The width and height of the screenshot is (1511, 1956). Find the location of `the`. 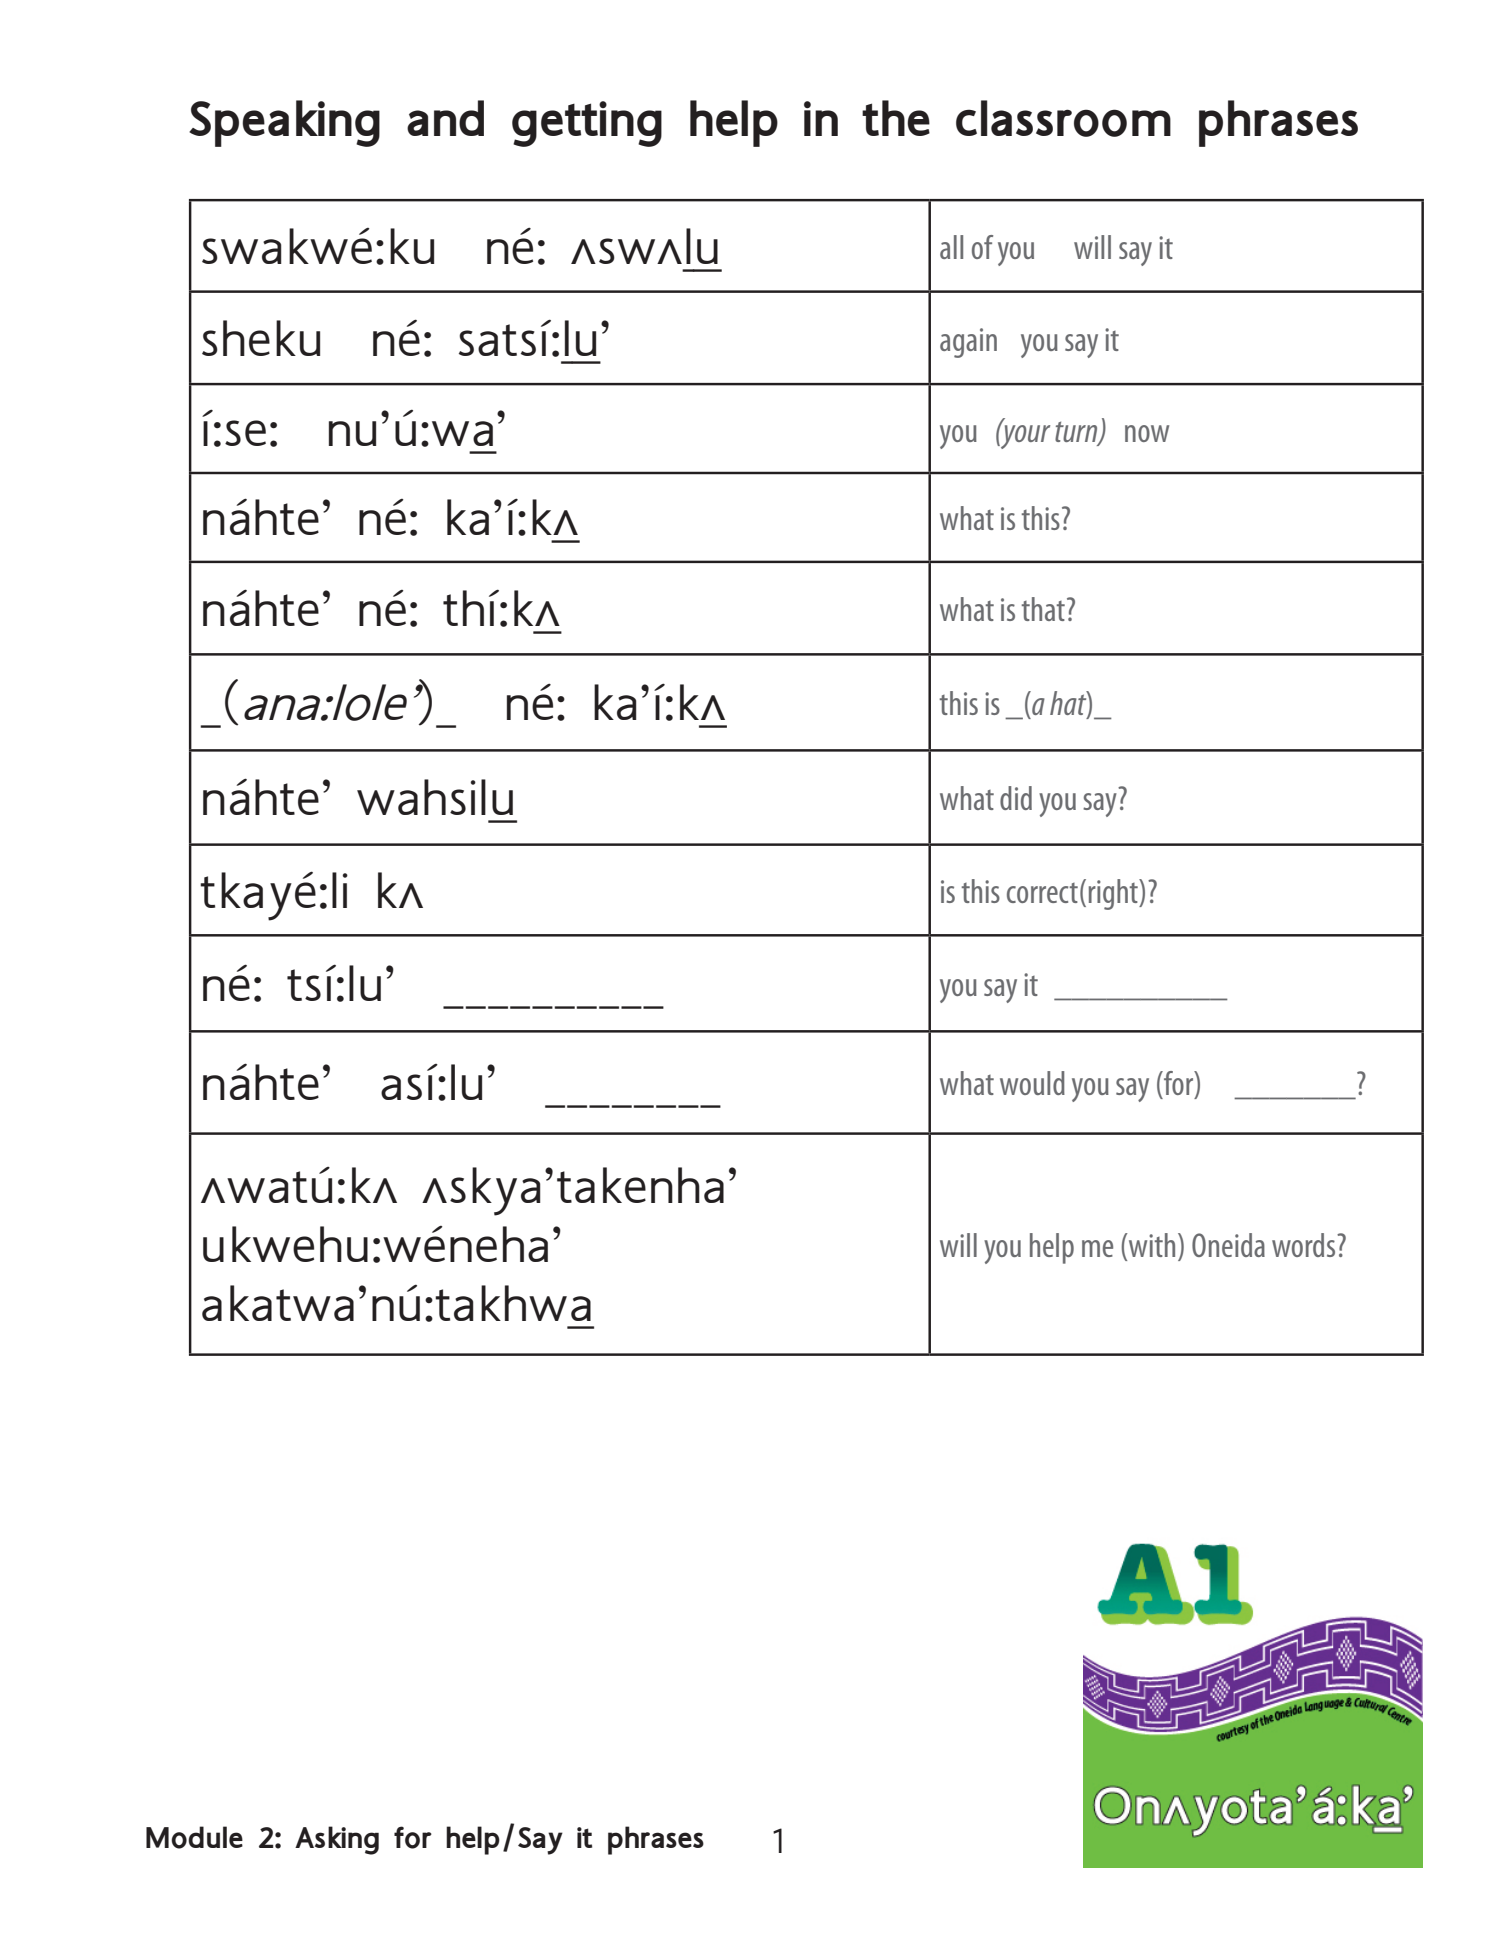

the is located at coordinates (896, 118).
